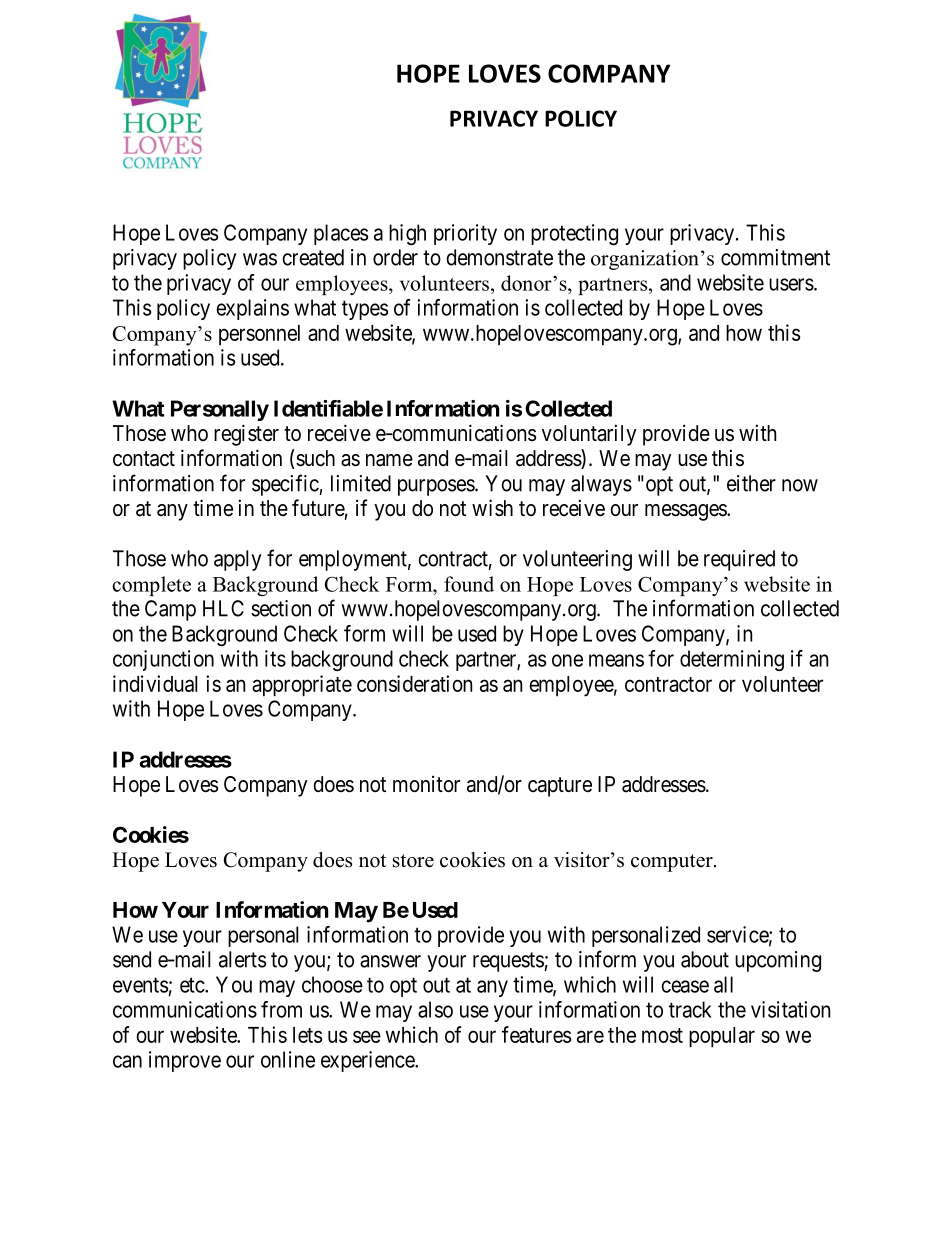 The image size is (952, 1233). I want to click on improve, so click(185, 1061).
